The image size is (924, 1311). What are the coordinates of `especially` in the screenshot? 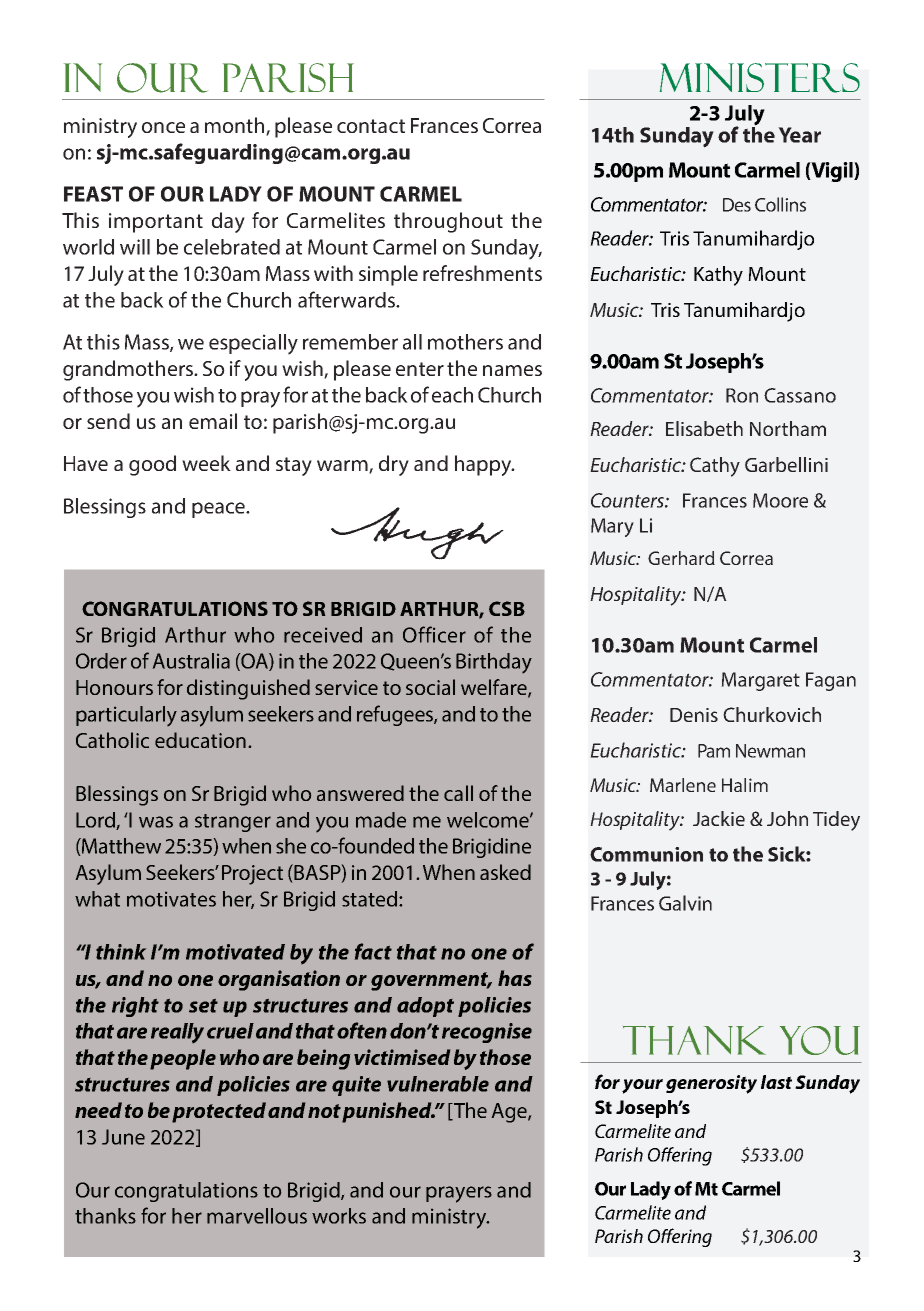 It's located at (253, 344).
